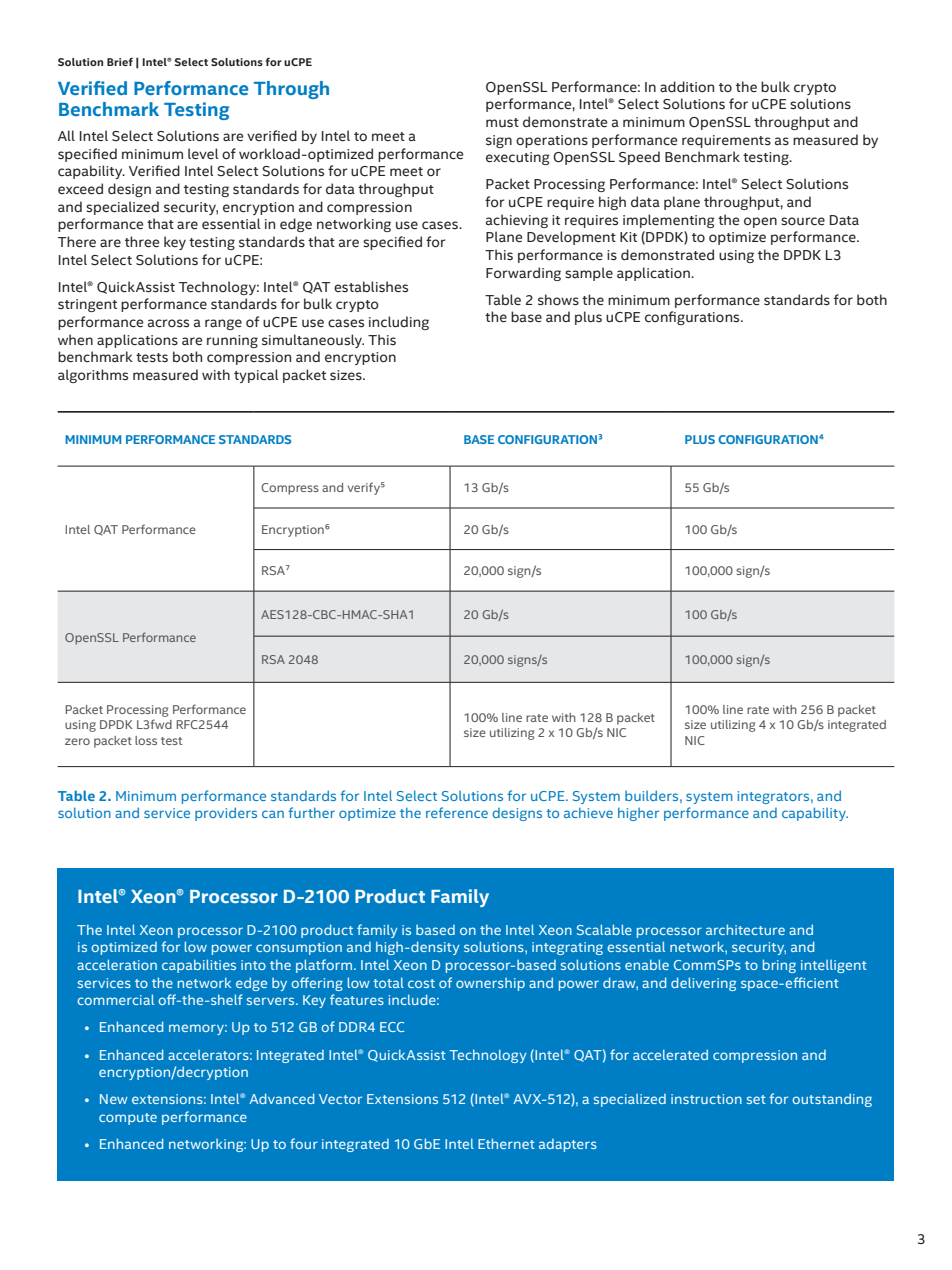 The height and width of the document is (1270, 952). Describe the element at coordinates (120, 61) in the document. I see `Brief` at that location.
